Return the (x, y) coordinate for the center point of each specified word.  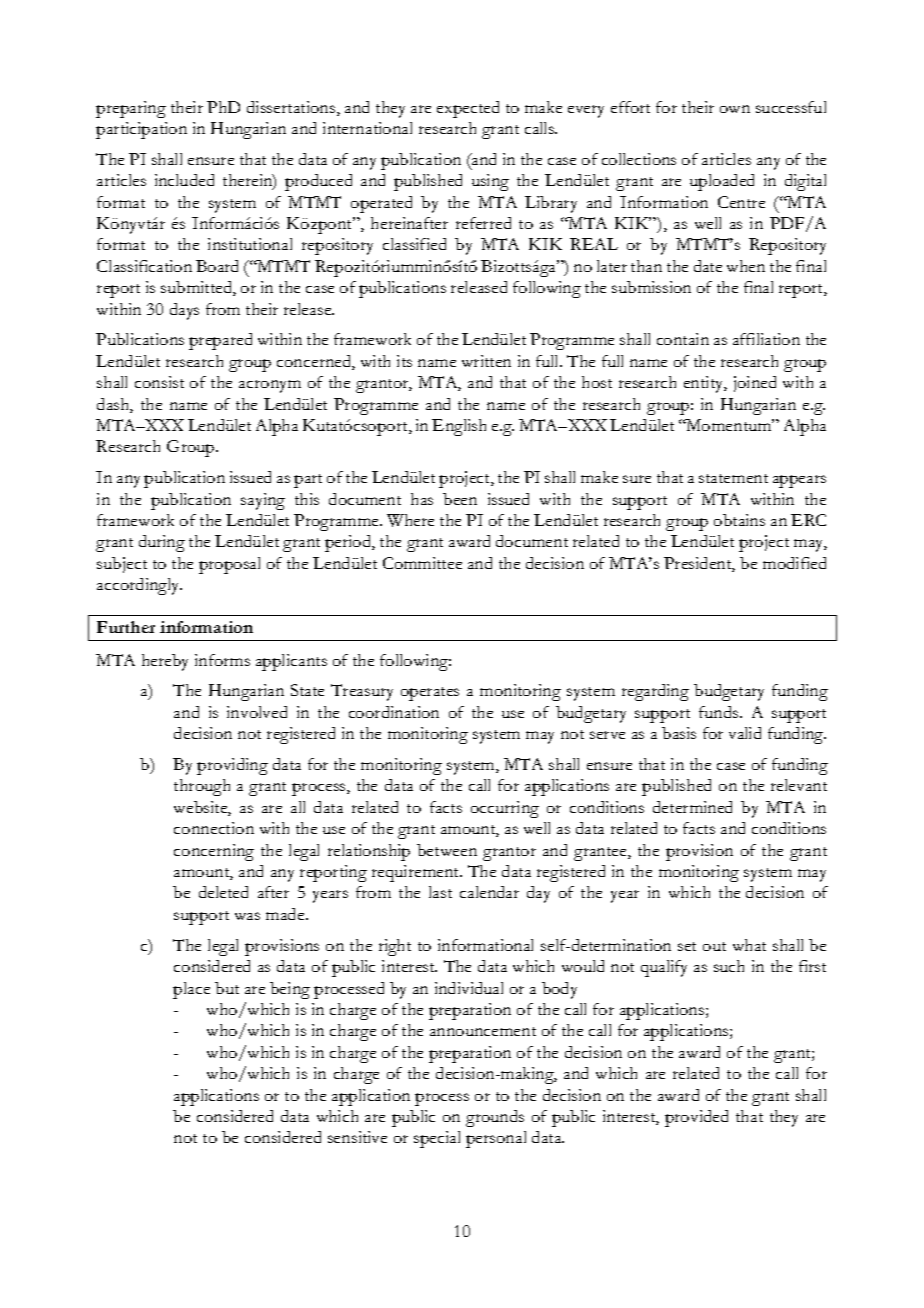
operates (430, 694)
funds (720, 712)
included (184, 180)
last (440, 892)
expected (468, 109)
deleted (223, 892)
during (162, 543)
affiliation (766, 339)
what (749, 945)
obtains (739, 520)
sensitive (357, 1137)
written (486, 361)
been (460, 499)
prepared (220, 341)
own (735, 109)
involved (257, 712)
